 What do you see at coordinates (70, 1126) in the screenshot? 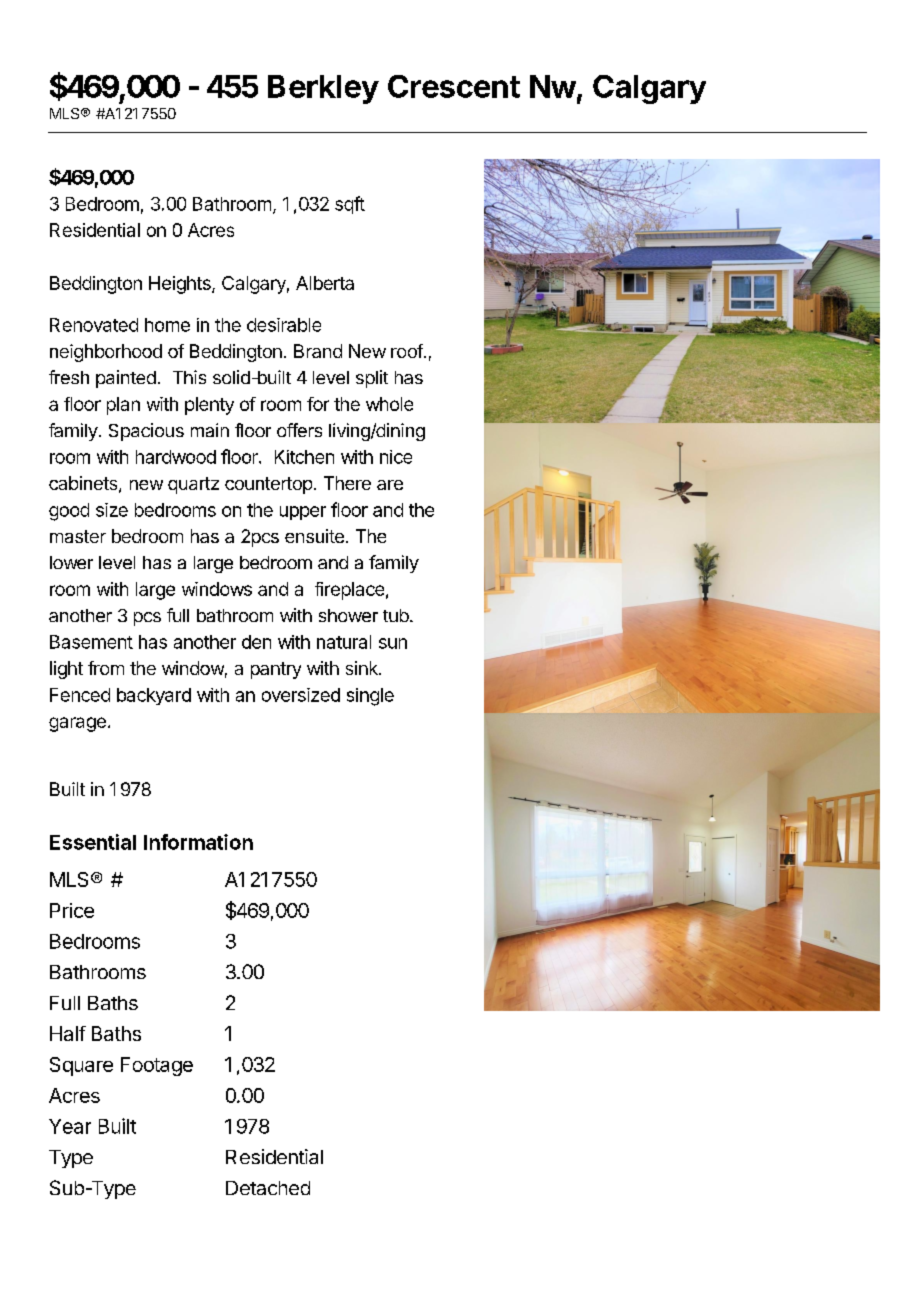
I see `Year` at bounding box center [70, 1126].
